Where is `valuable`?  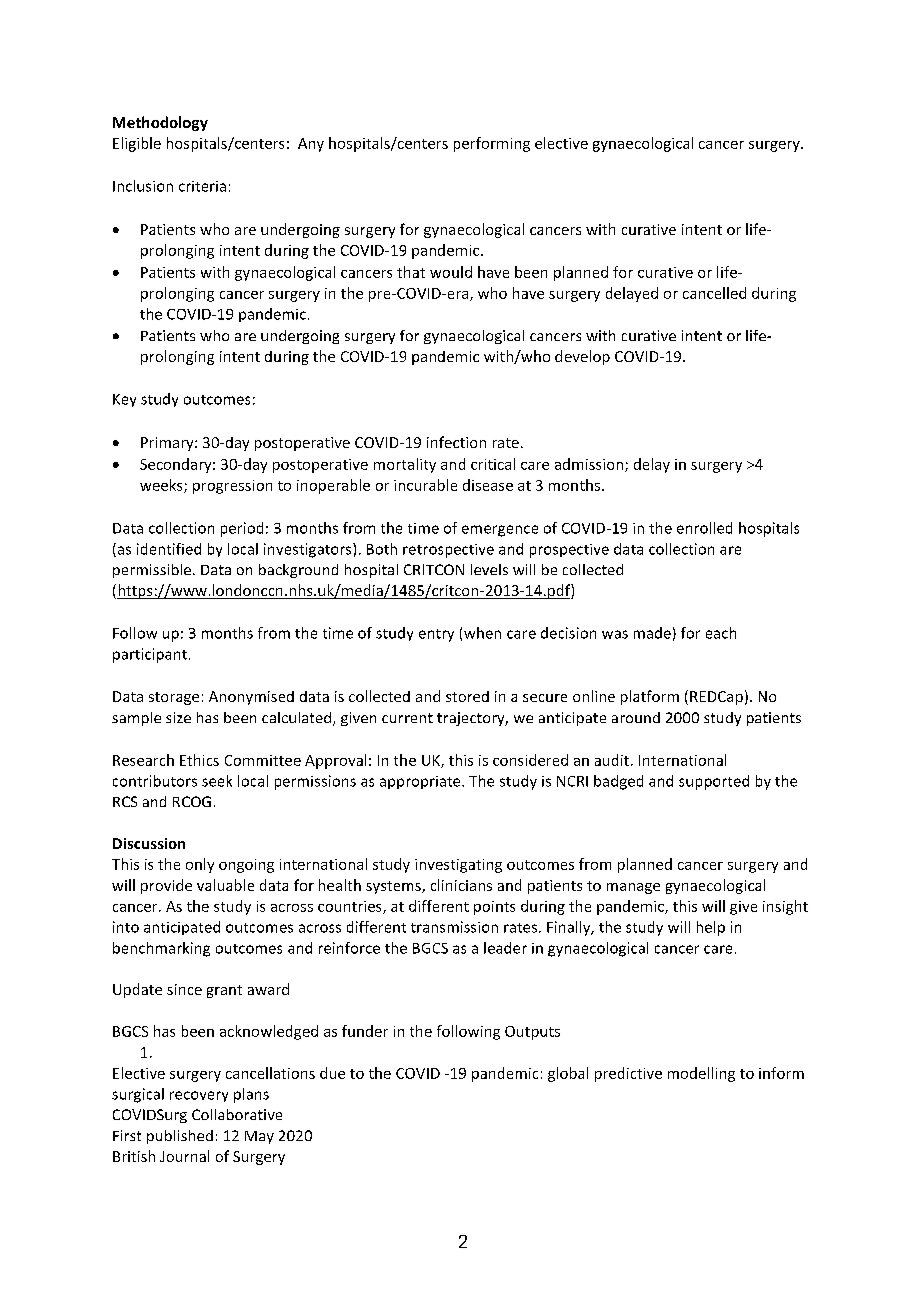
valuable is located at coordinates (225, 885).
